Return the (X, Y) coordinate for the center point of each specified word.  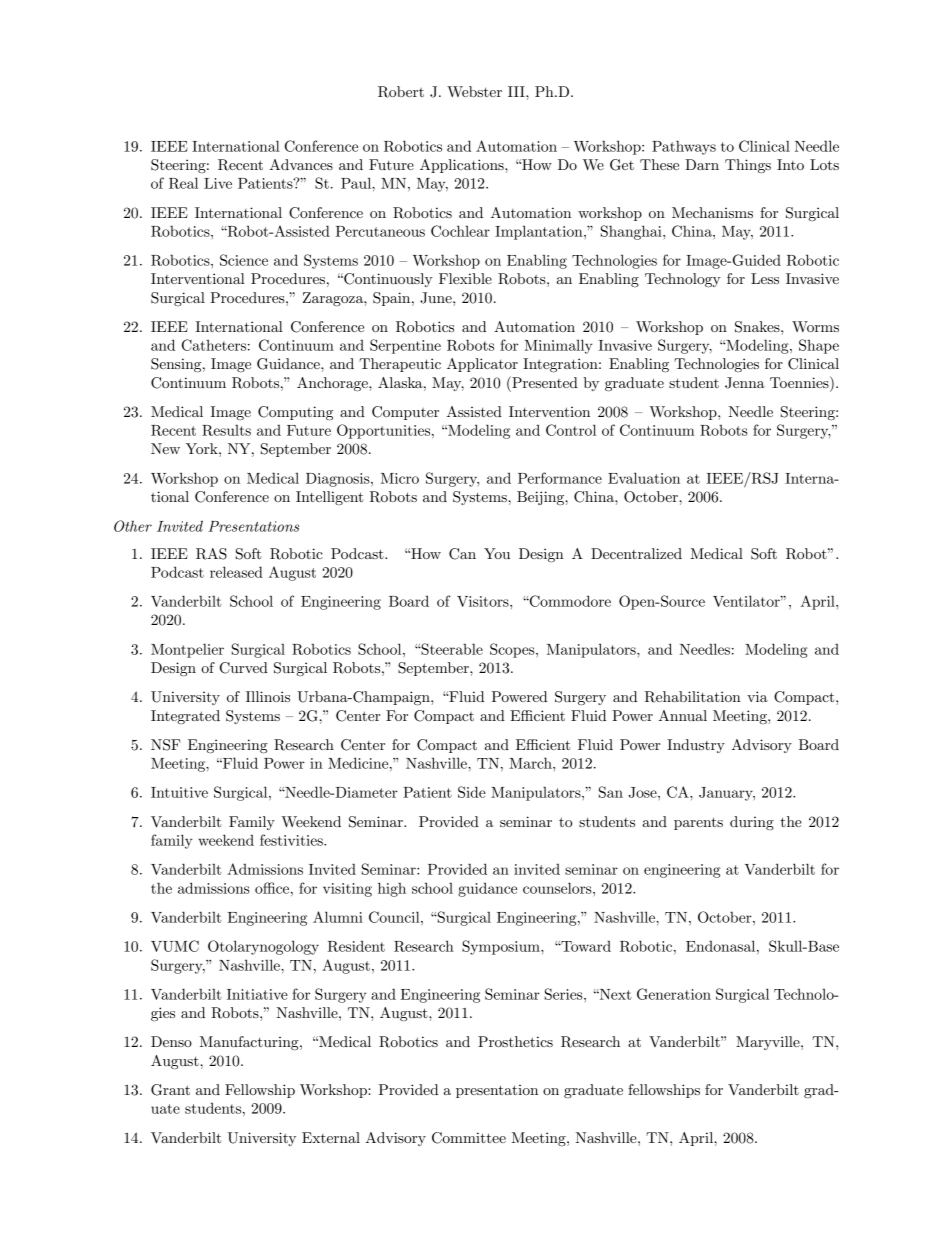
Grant (170, 1090)
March (531, 763)
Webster (474, 91)
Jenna (745, 383)
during (752, 823)
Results (226, 430)
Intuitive (179, 792)
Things (748, 166)
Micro (400, 478)
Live (218, 183)
